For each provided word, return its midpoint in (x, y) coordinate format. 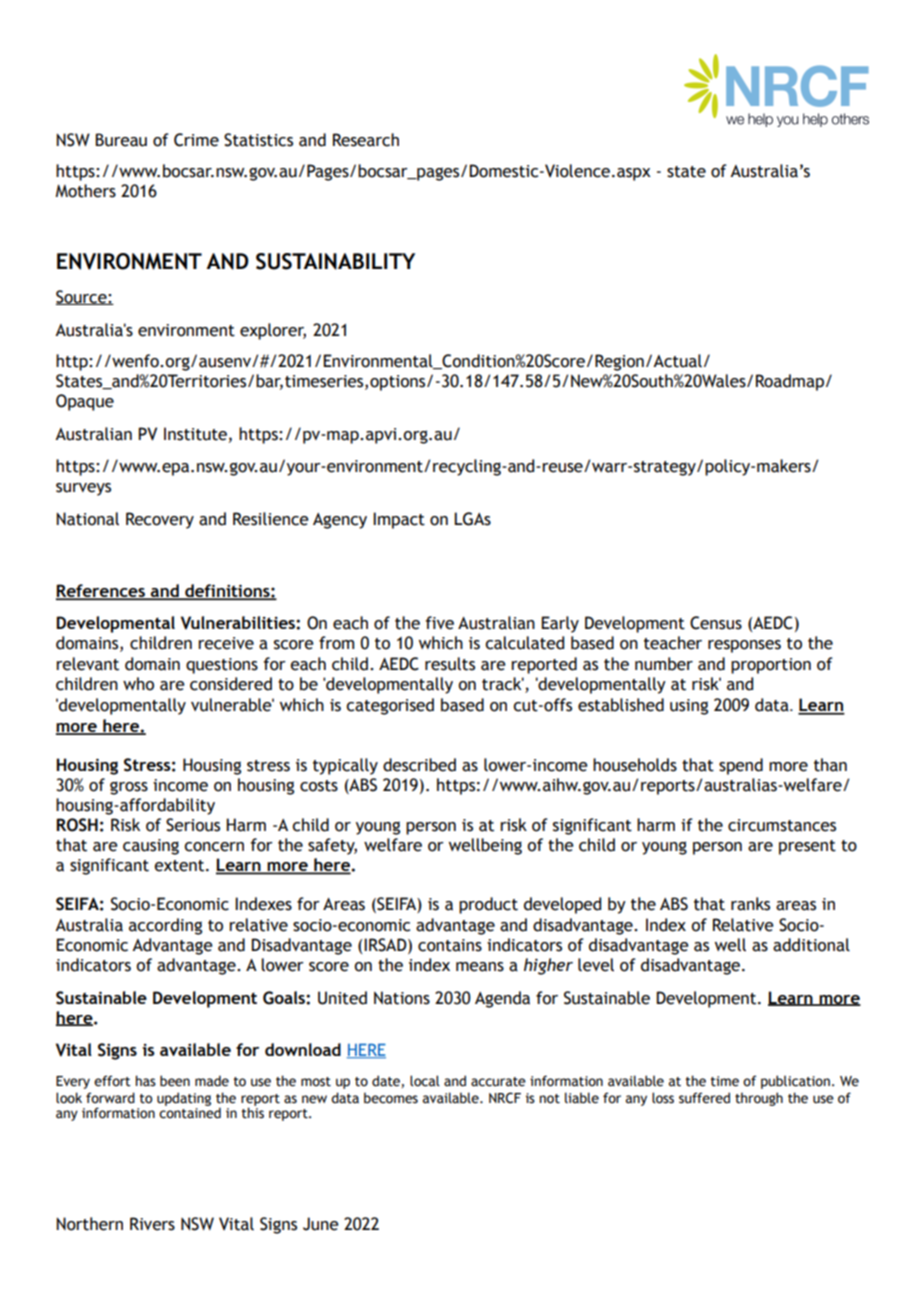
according (165, 926)
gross (129, 788)
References (101, 591)
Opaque (85, 402)
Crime (196, 140)
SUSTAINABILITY (335, 261)
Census (716, 623)
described (419, 765)
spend (741, 766)
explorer (273, 331)
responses (744, 646)
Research (366, 140)
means (480, 967)
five (440, 623)
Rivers (152, 1224)
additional (811, 945)
